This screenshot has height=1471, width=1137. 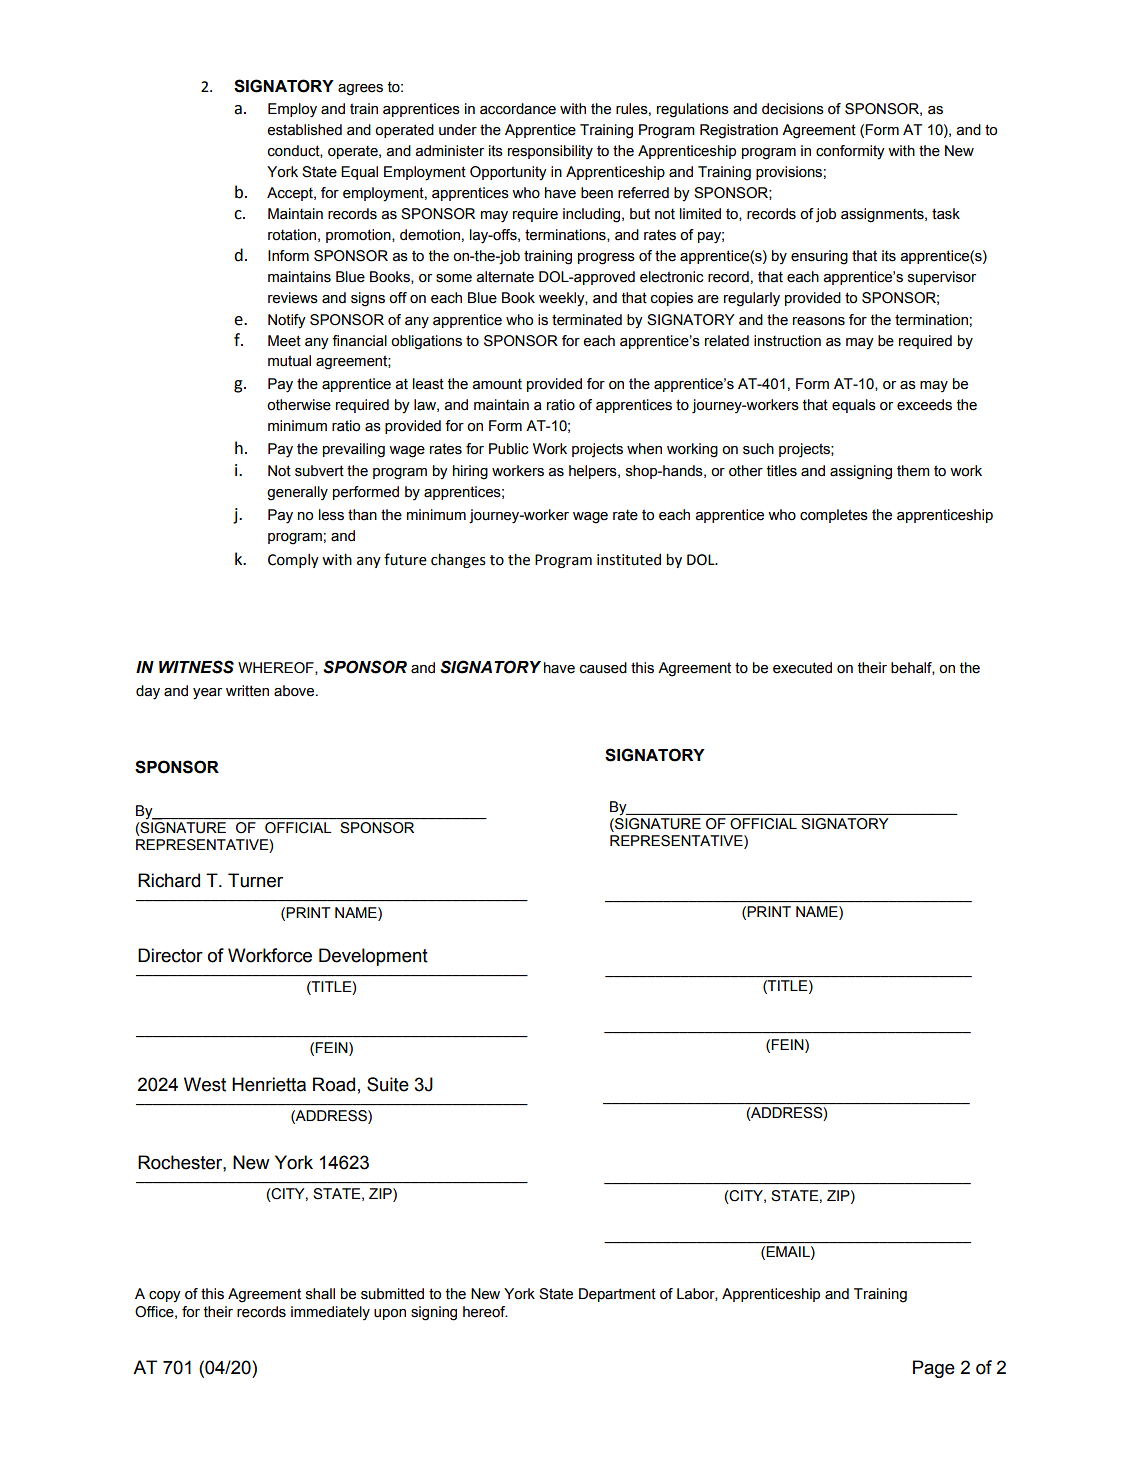 What do you see at coordinates (550, 152) in the screenshot?
I see `responsibility` at bounding box center [550, 152].
